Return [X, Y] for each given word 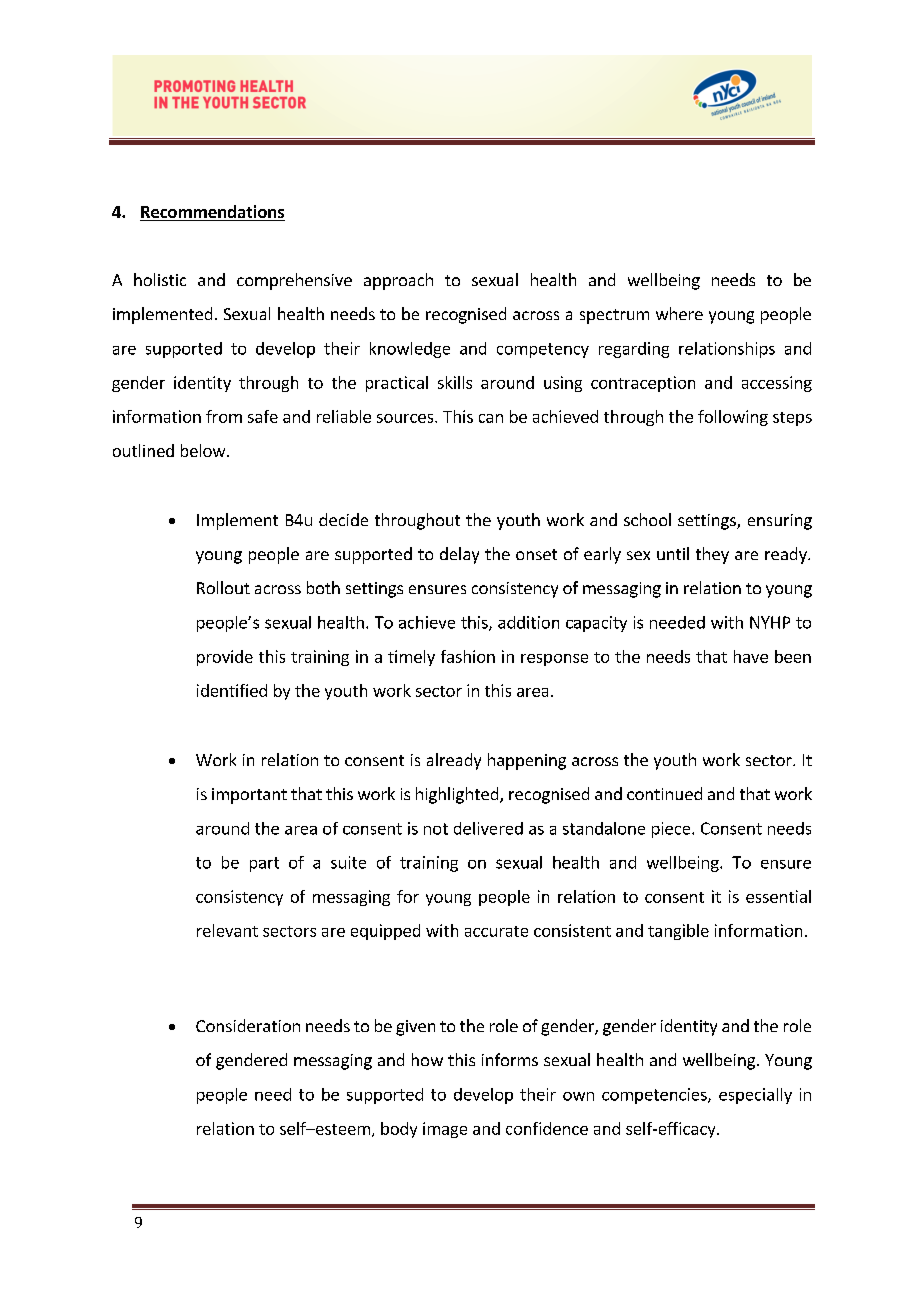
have [751, 656]
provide [225, 658]
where [679, 313]
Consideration [248, 1025]
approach [398, 281]
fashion [468, 656]
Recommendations [212, 213]
